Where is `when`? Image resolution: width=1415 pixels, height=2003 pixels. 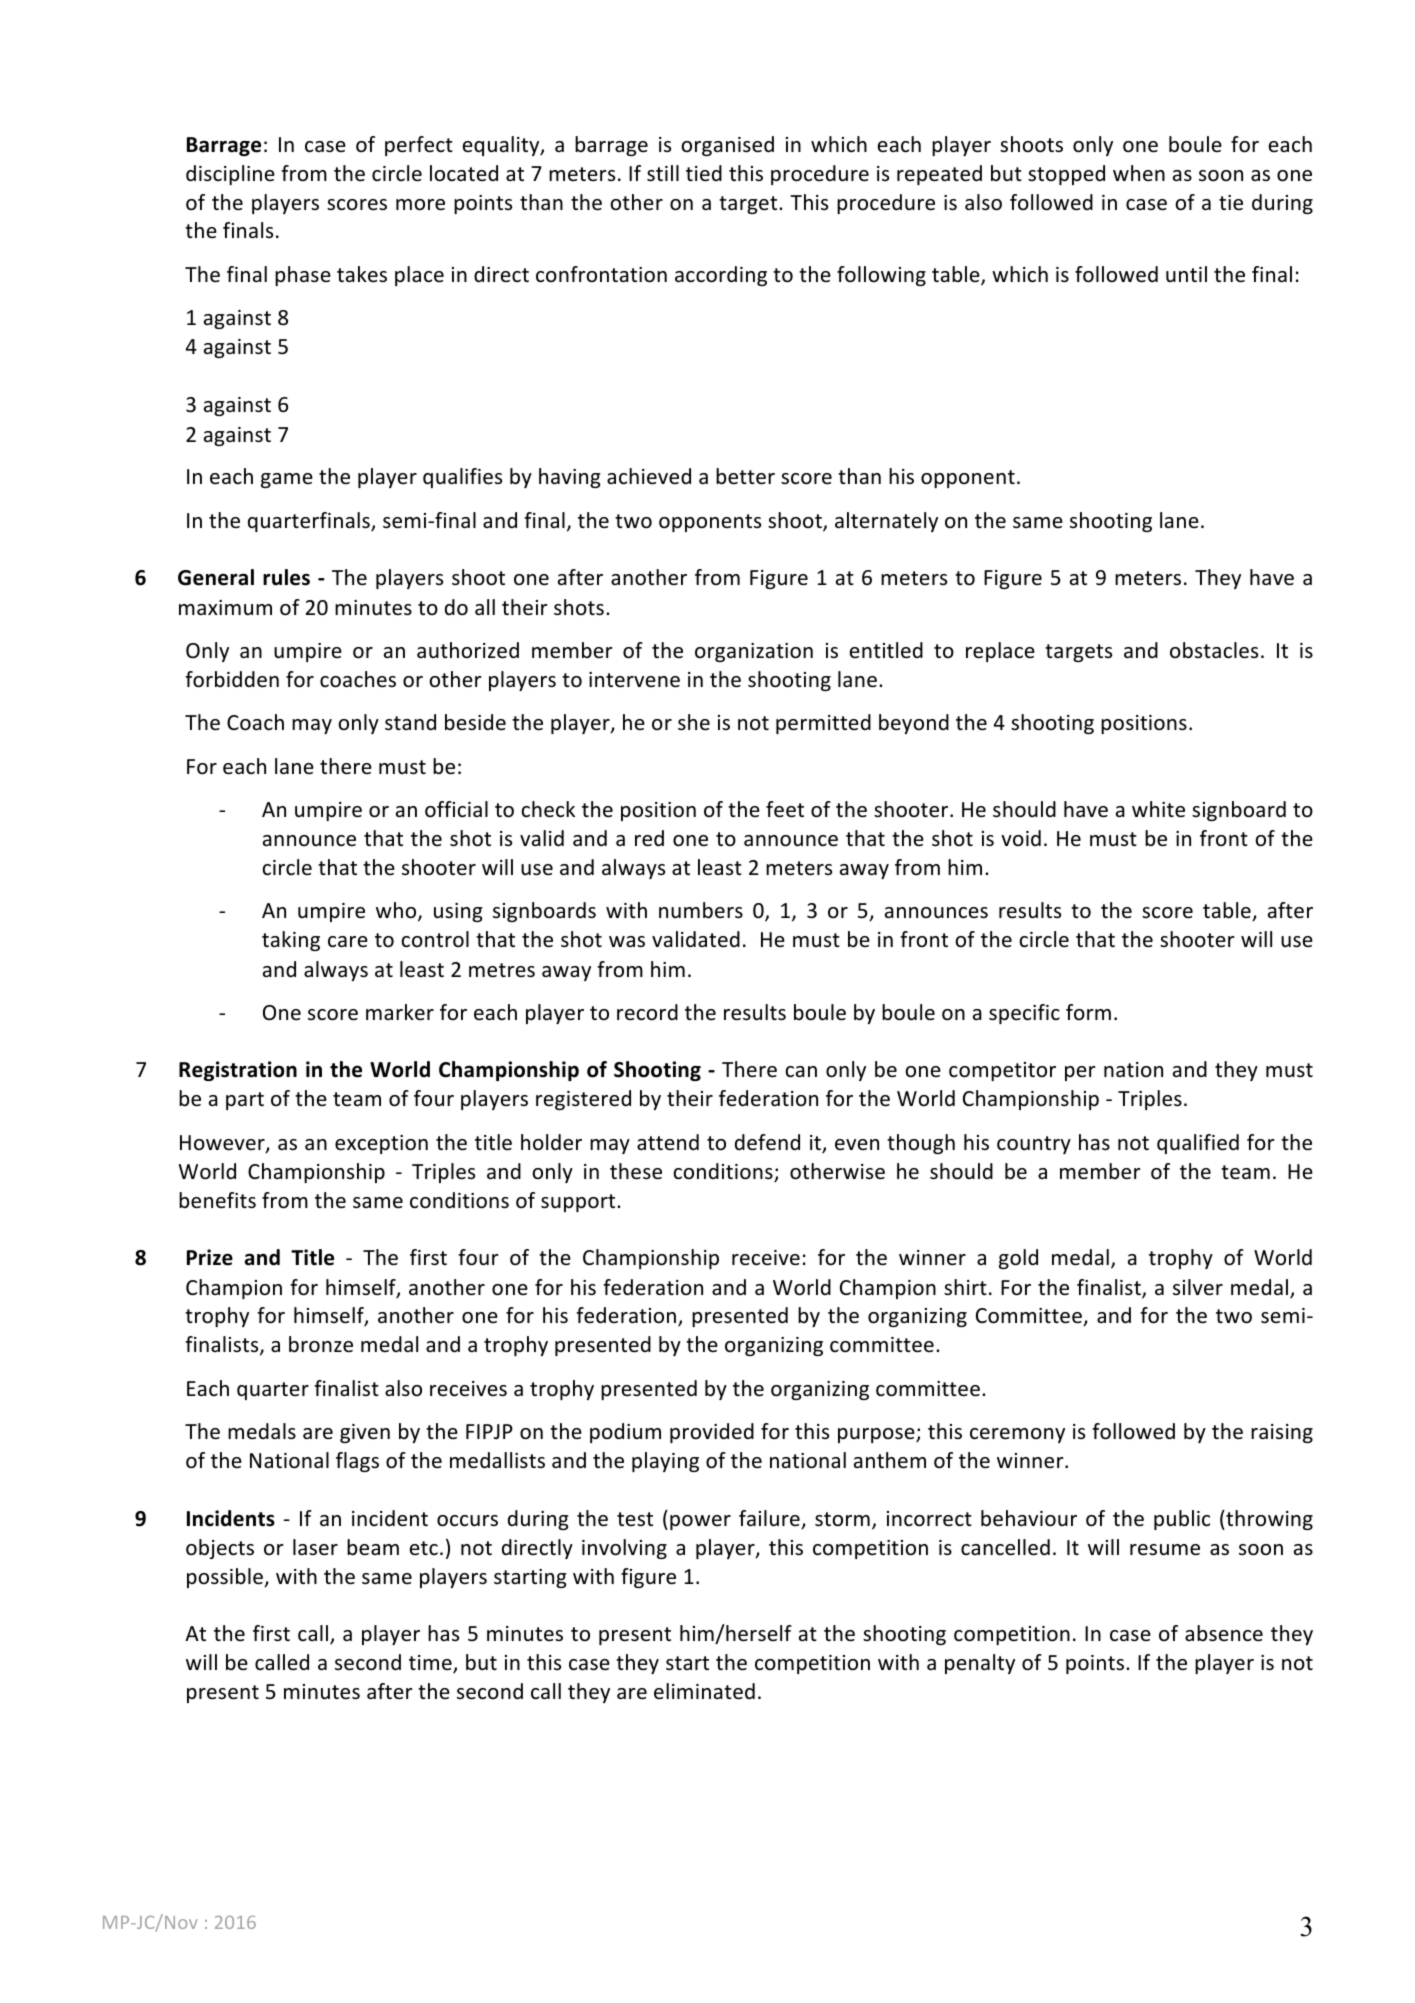 when is located at coordinates (1139, 173).
